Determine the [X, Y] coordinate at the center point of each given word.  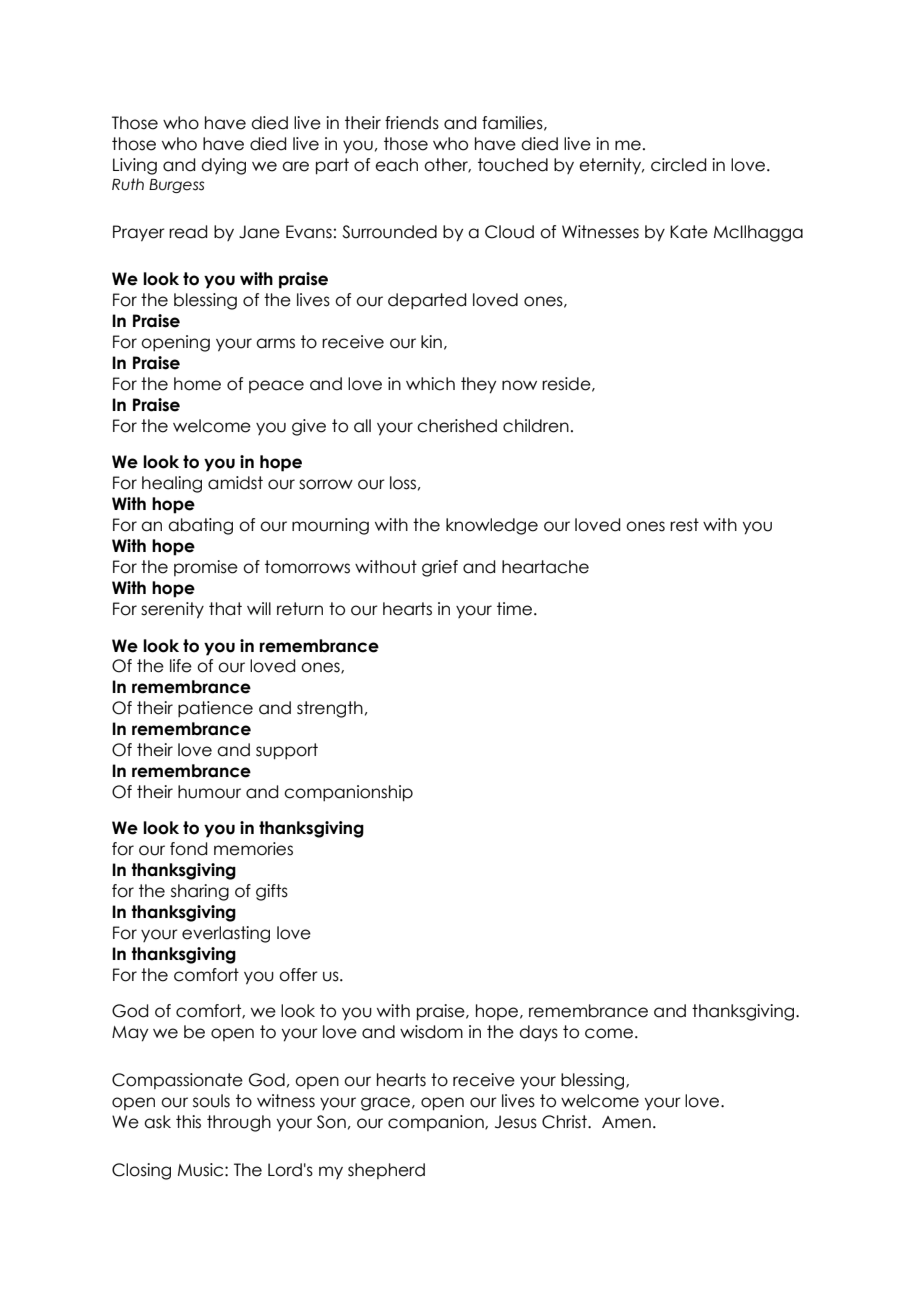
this [188, 1122]
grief [440, 568]
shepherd [386, 1171]
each [396, 165]
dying [223, 166]
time [516, 609]
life [181, 666]
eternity [611, 166]
